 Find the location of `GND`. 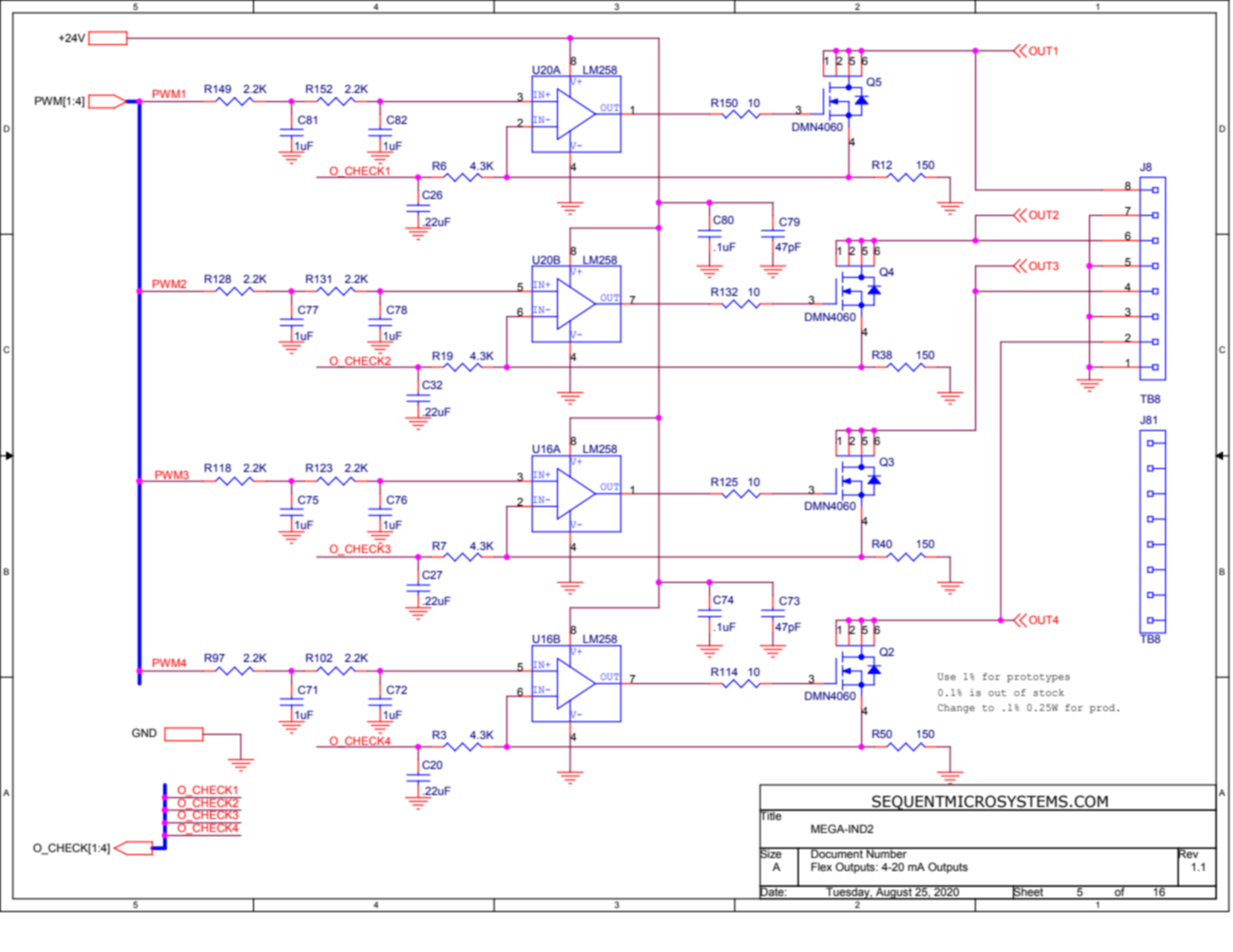

GND is located at coordinates (144, 732).
